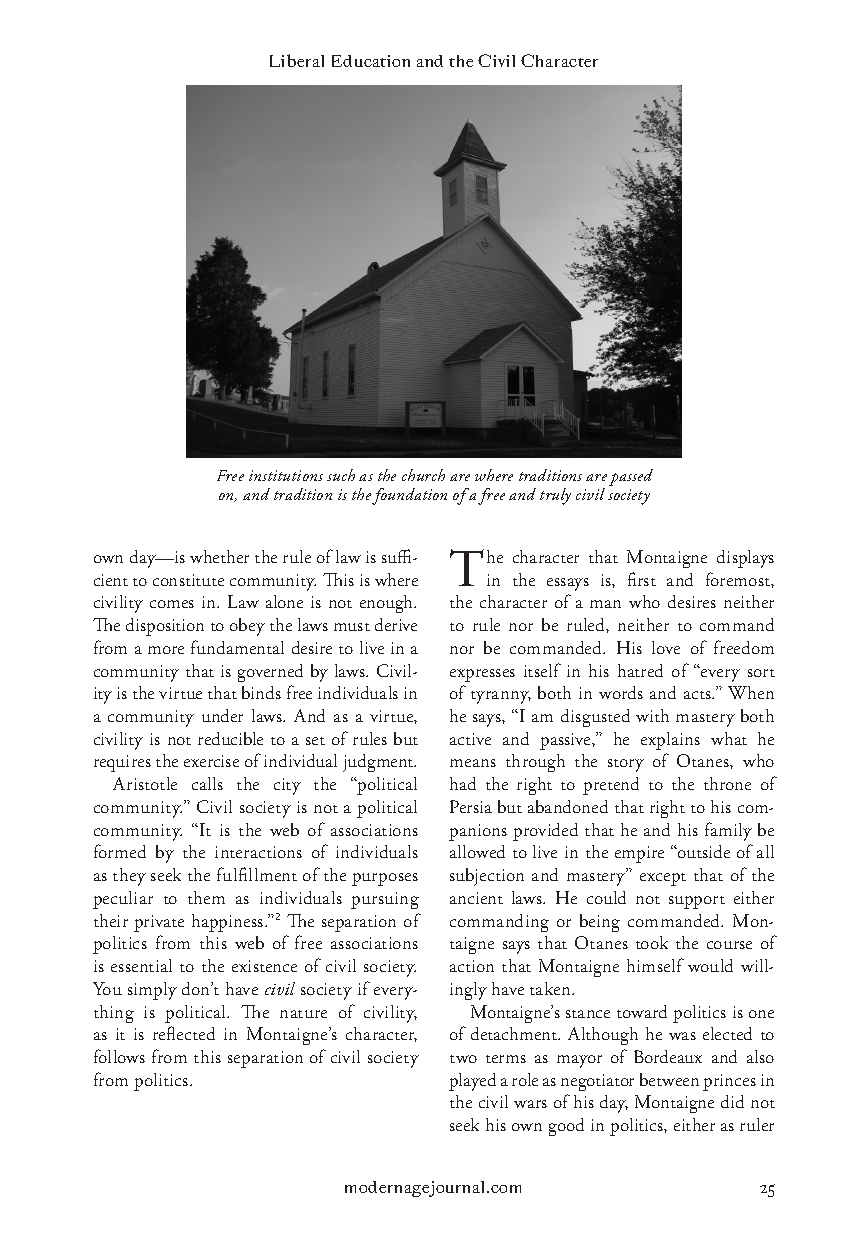  Describe the element at coordinates (297, 60) in the image. I see `Liberal` at that location.
